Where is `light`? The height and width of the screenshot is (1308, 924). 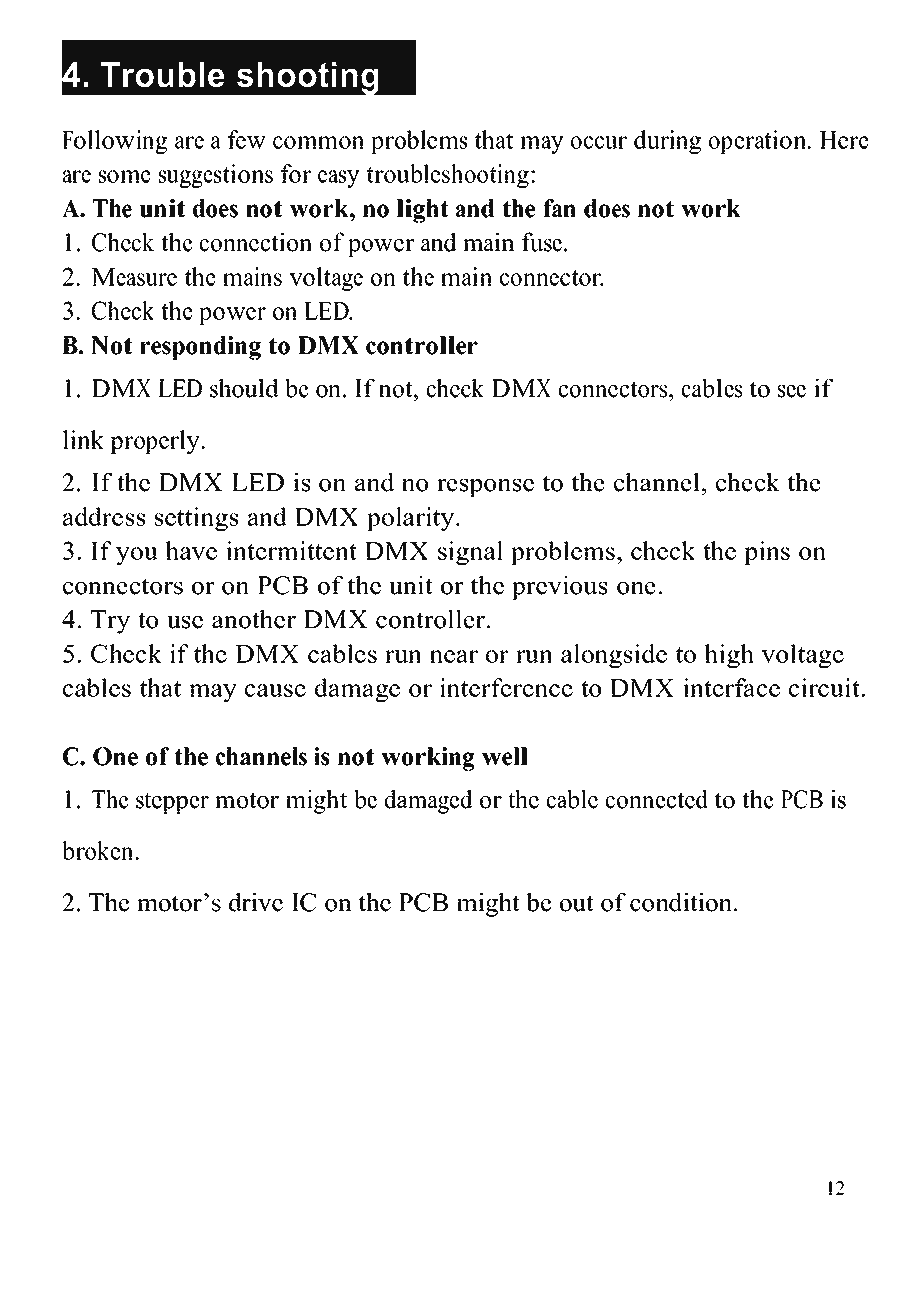
light is located at coordinates (422, 211).
